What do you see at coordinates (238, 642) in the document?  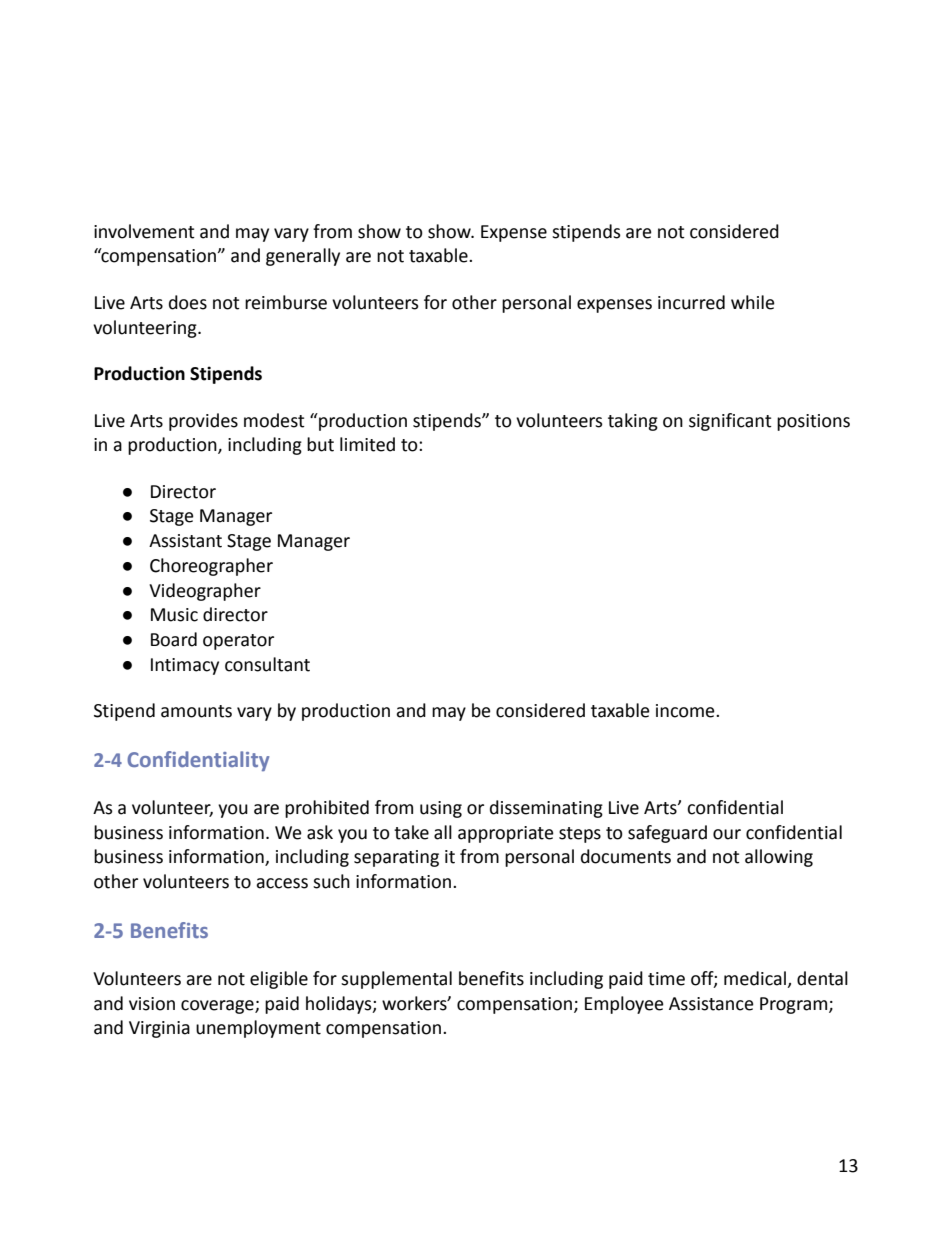 I see `operator` at bounding box center [238, 642].
